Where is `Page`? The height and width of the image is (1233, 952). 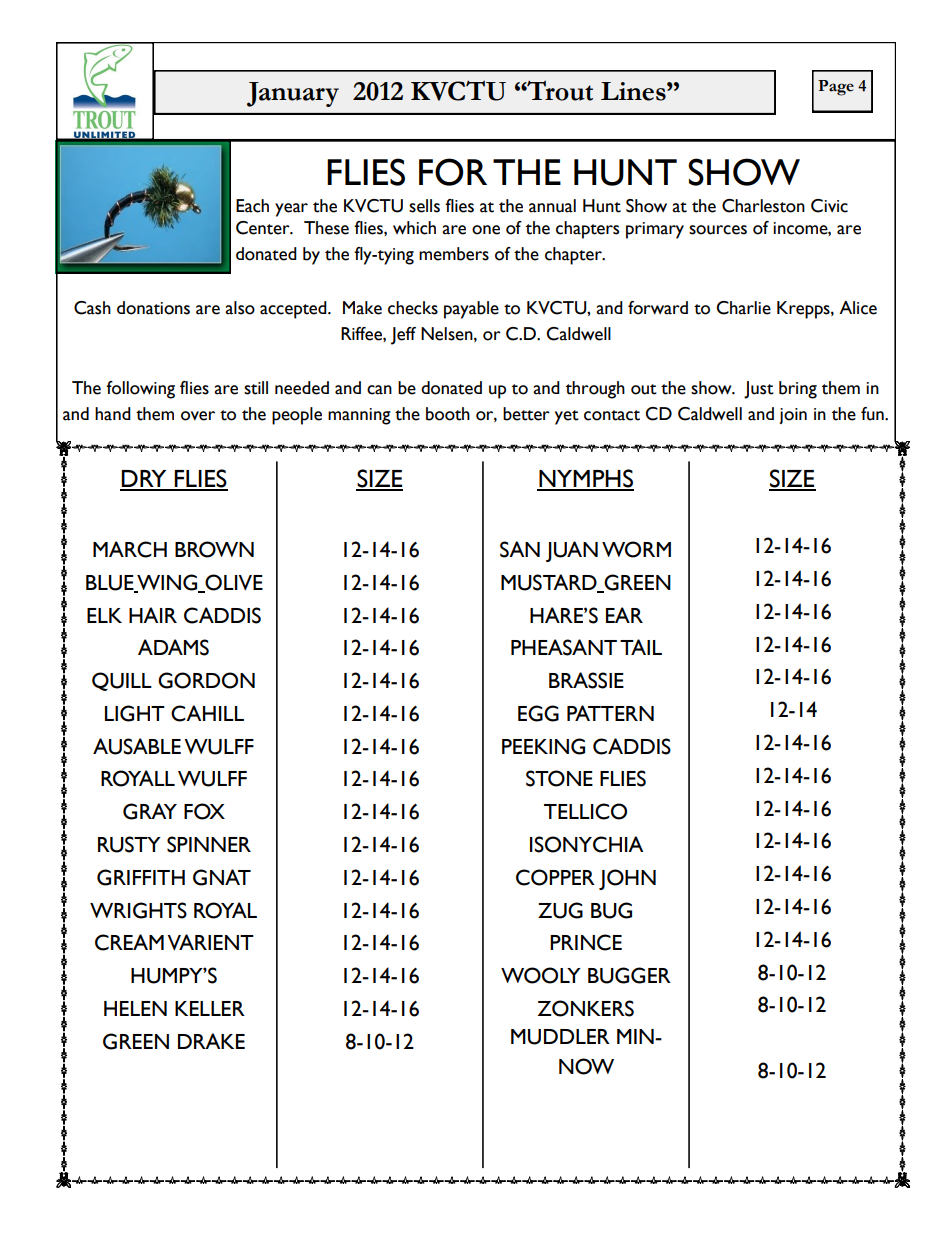
Page is located at coordinates (836, 88).
